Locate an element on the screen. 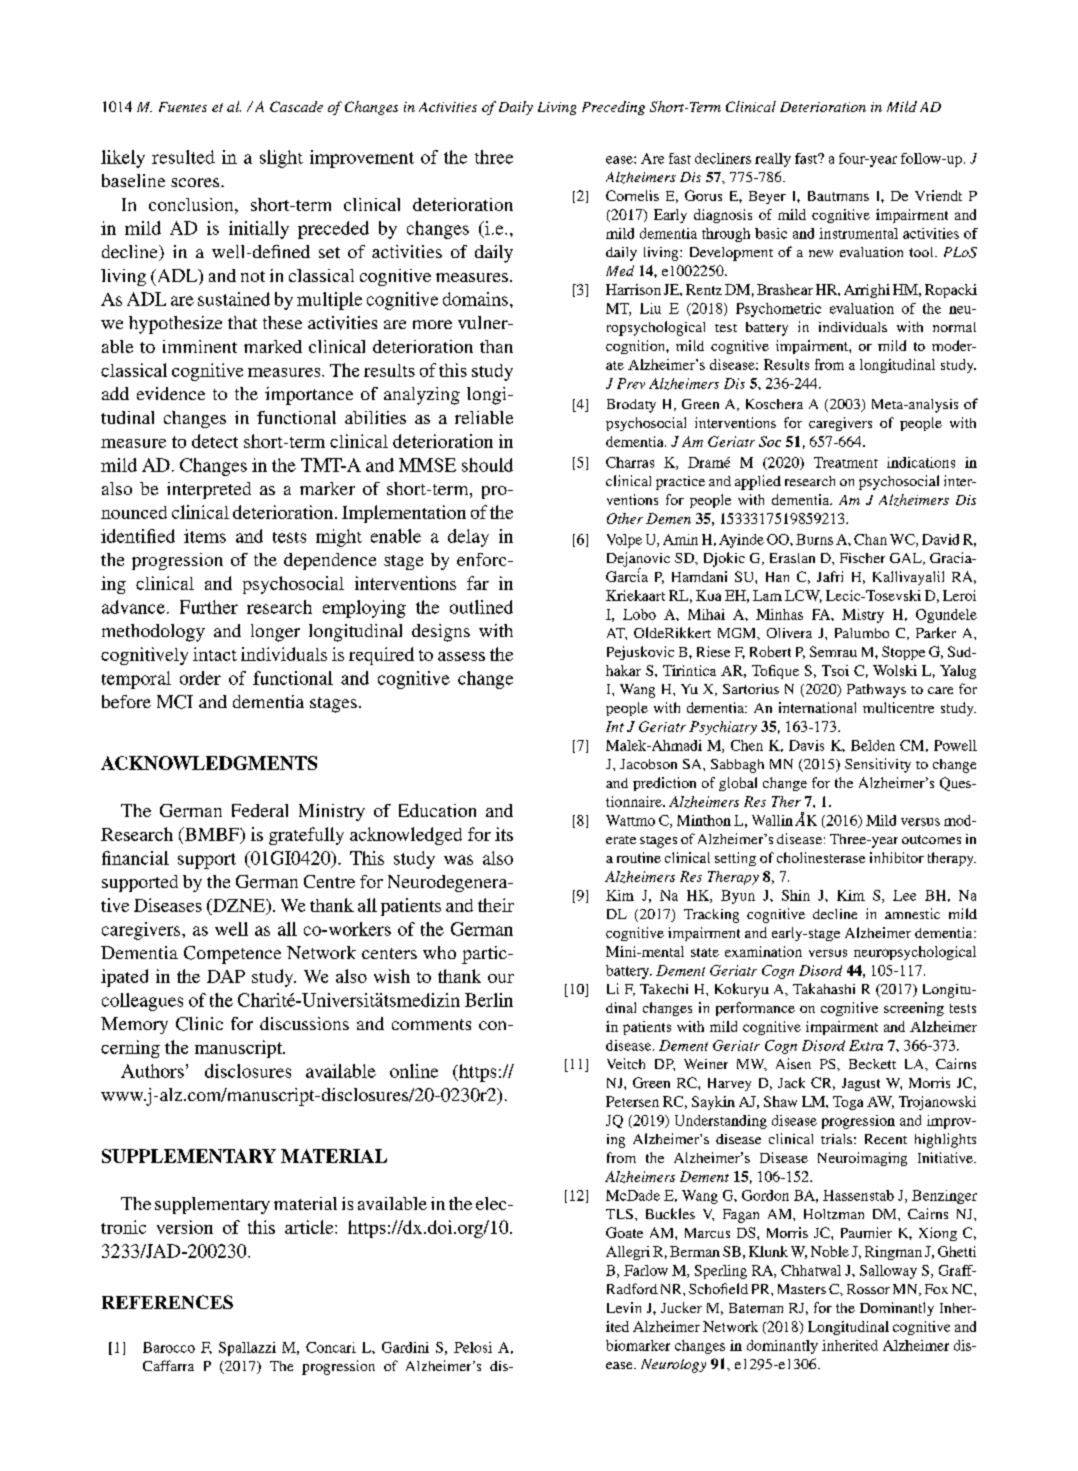 The height and width of the screenshot is (1471, 1078). Prev is located at coordinates (631, 383).
